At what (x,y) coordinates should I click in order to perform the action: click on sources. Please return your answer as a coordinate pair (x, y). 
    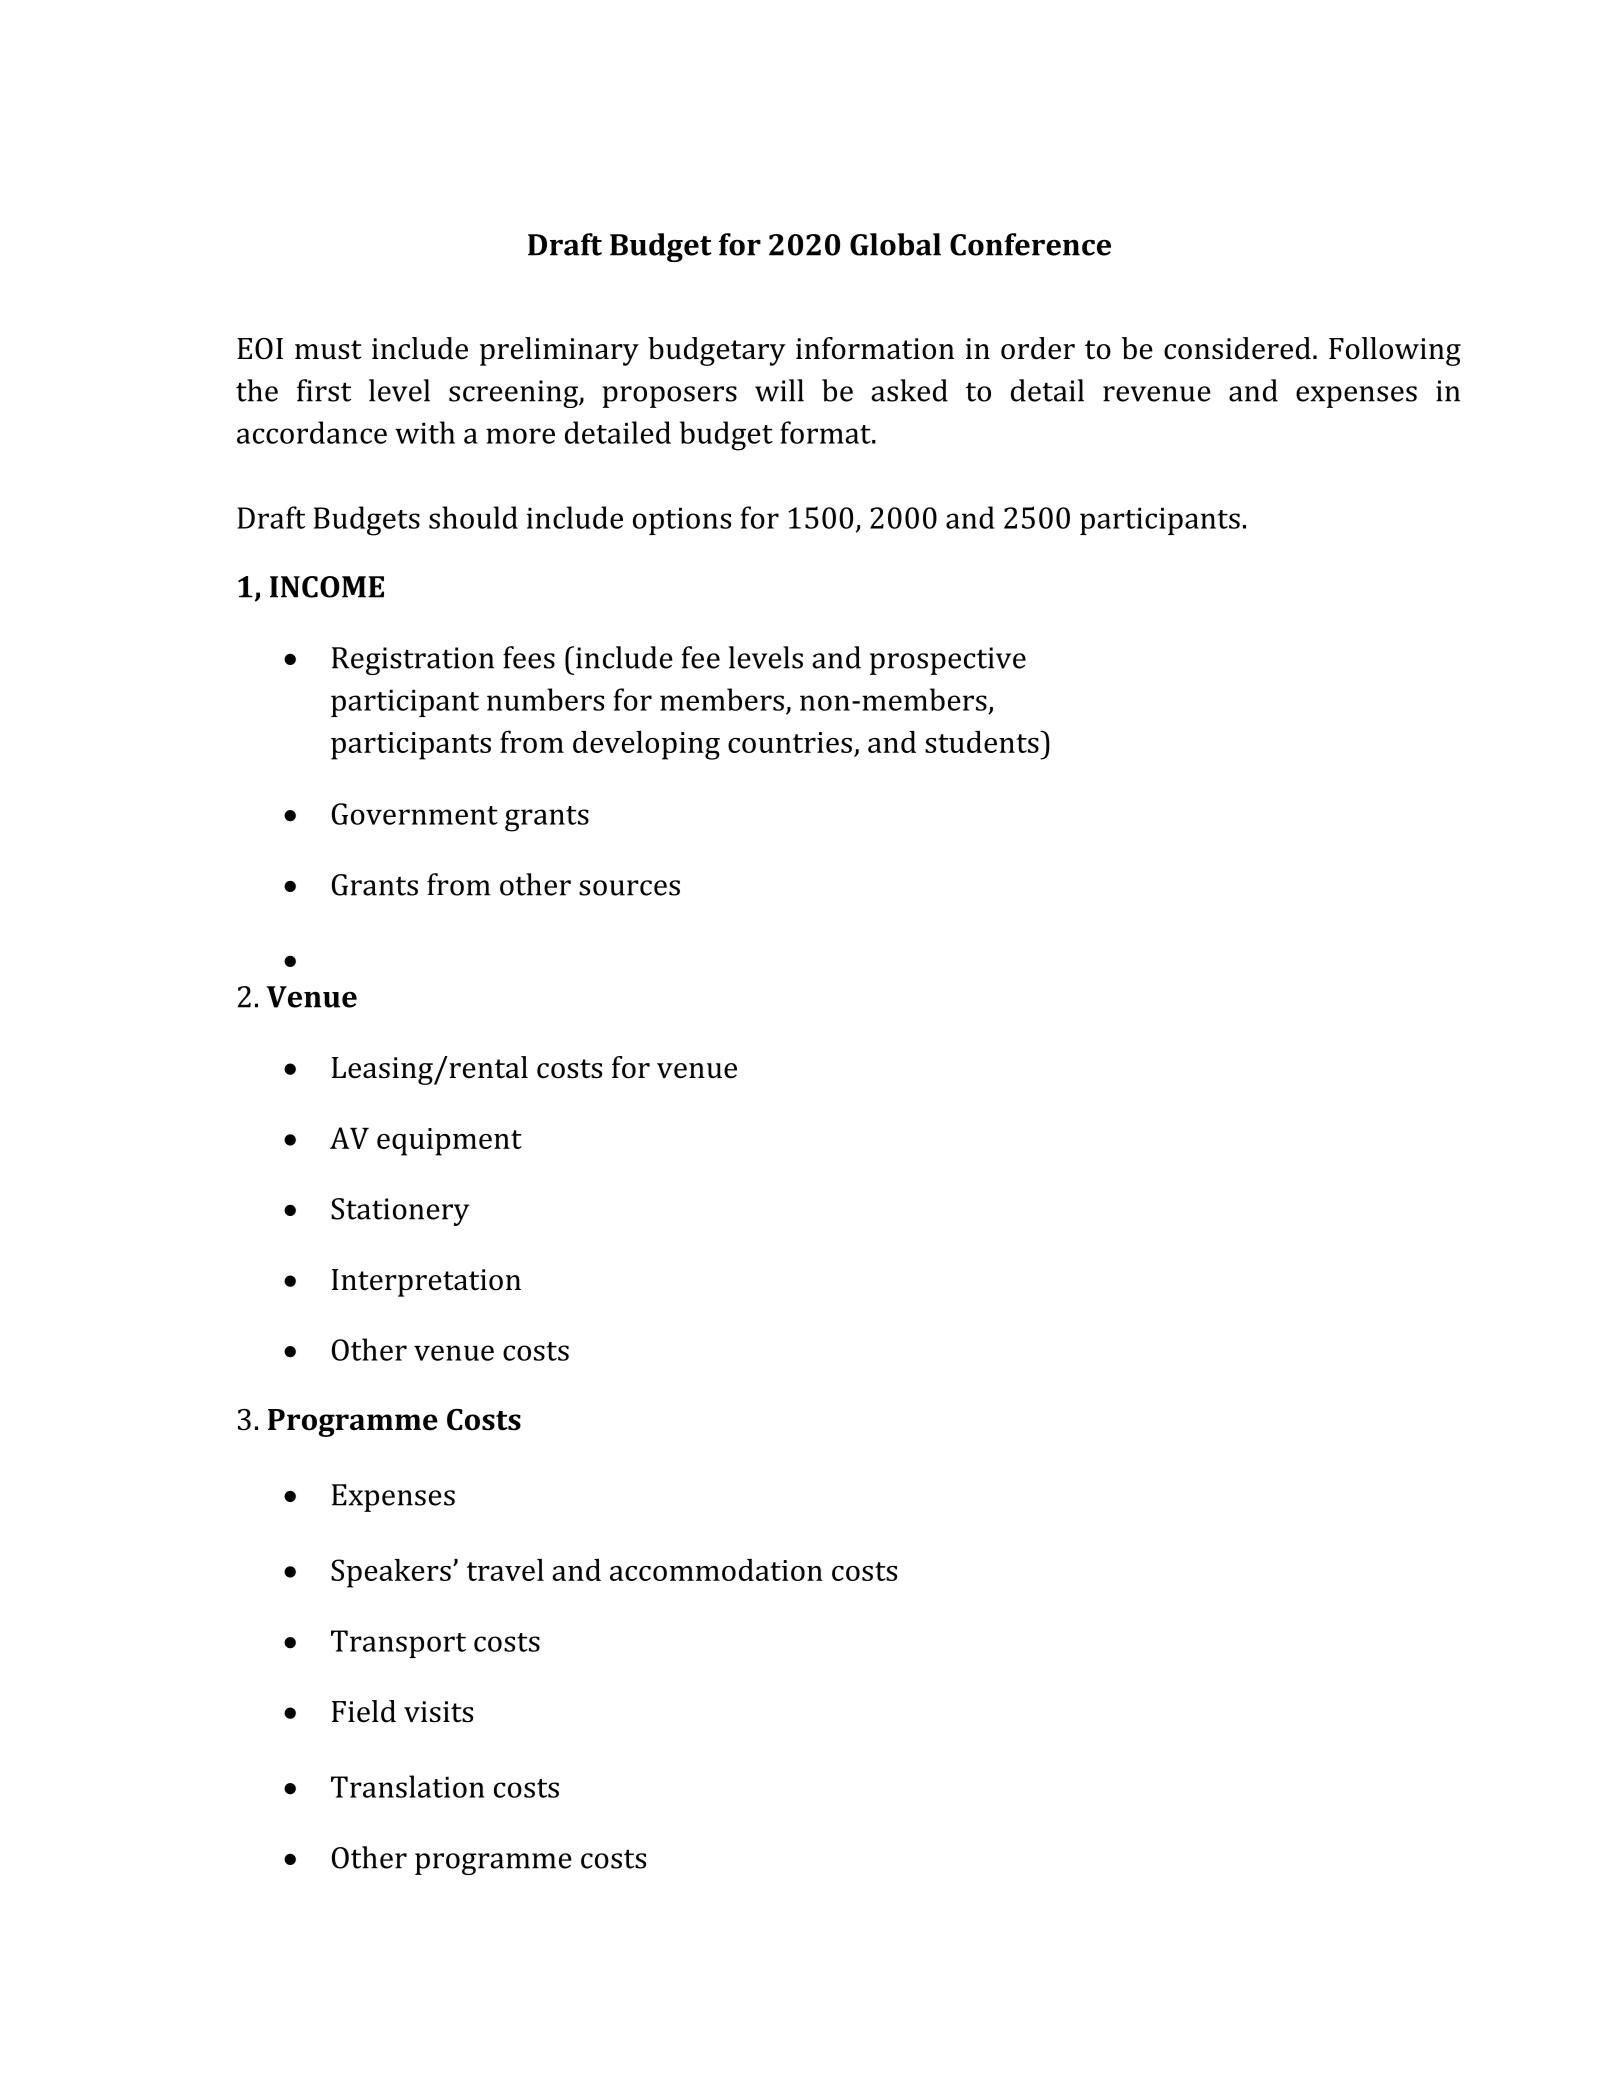
    Looking at the image, I should click on (629, 888).
